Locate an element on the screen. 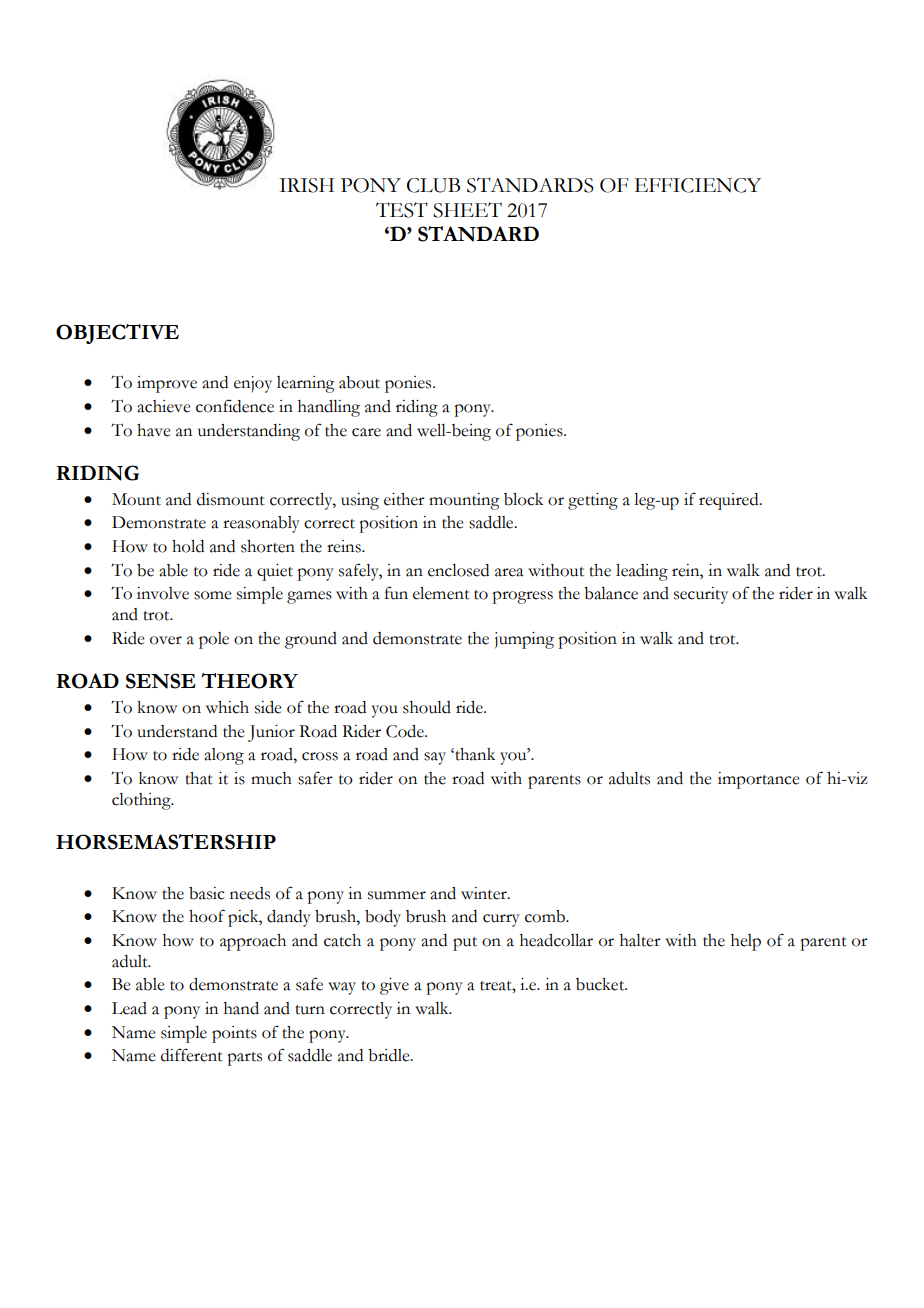 The height and width of the screenshot is (1308, 924). IRISH is located at coordinates (306, 185).
